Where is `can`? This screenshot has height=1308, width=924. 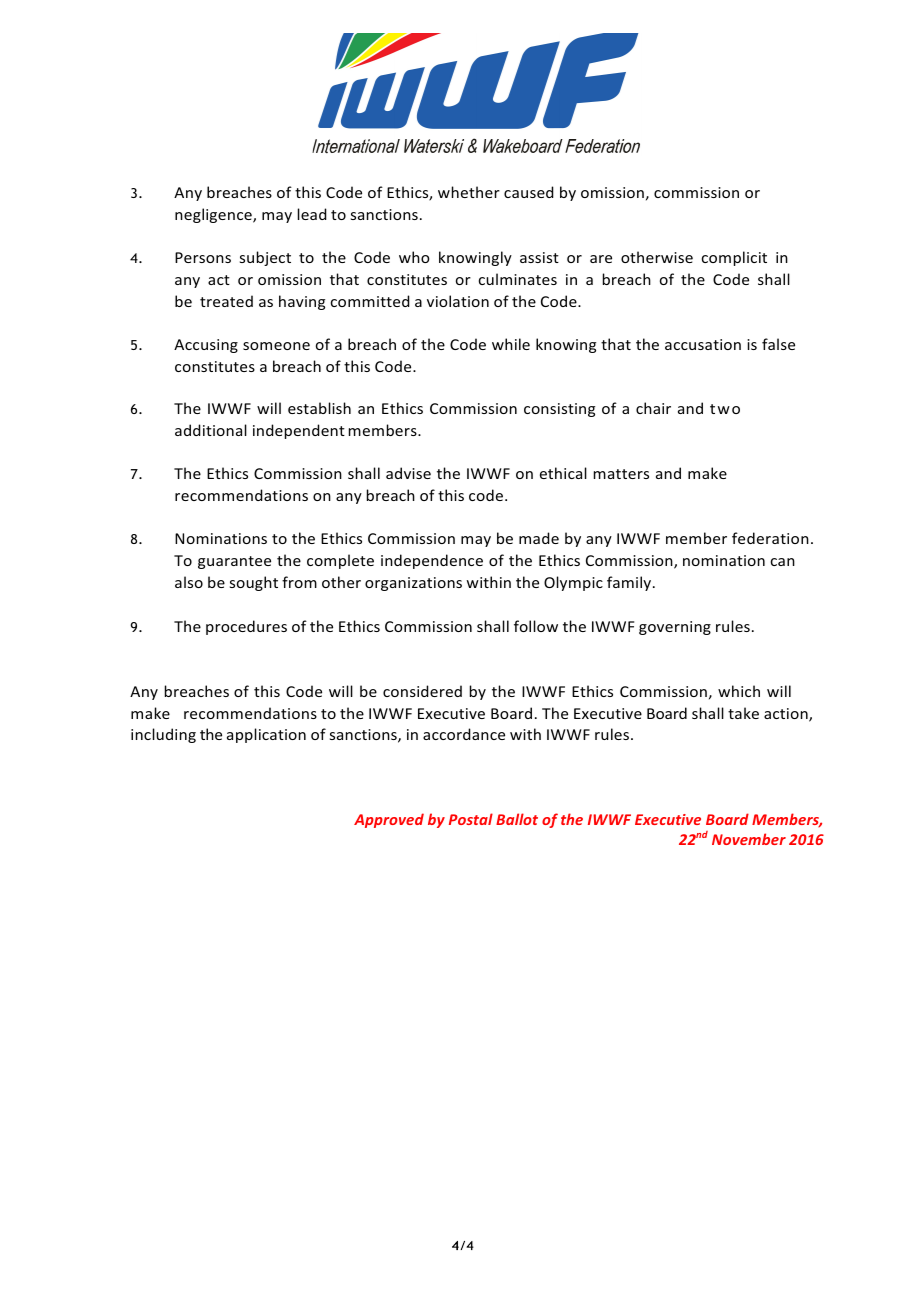
can is located at coordinates (783, 562).
